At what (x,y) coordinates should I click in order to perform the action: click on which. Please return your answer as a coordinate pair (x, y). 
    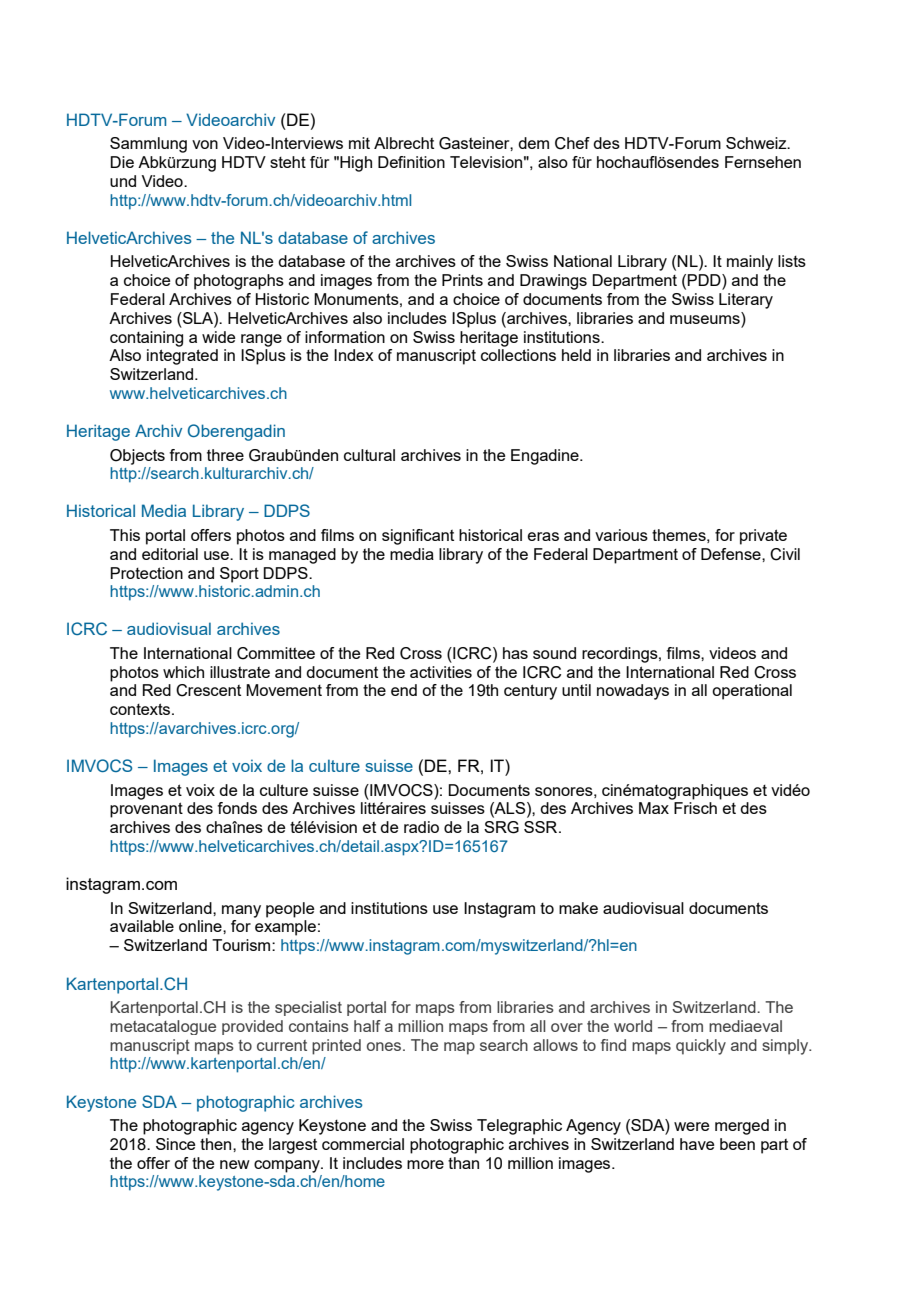
    Looking at the image, I should click on (183, 672).
